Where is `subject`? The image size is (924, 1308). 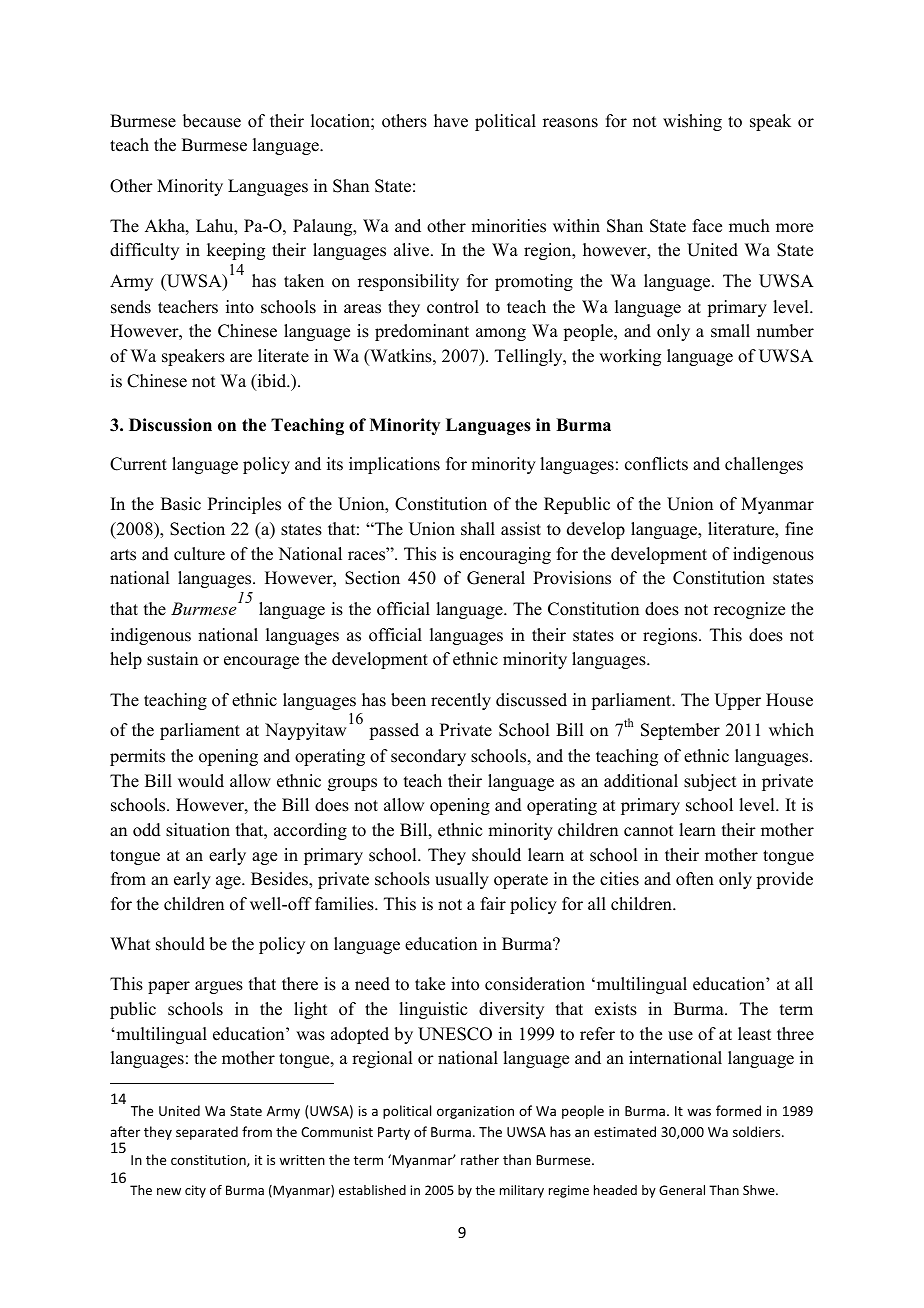
subject is located at coordinates (710, 782).
